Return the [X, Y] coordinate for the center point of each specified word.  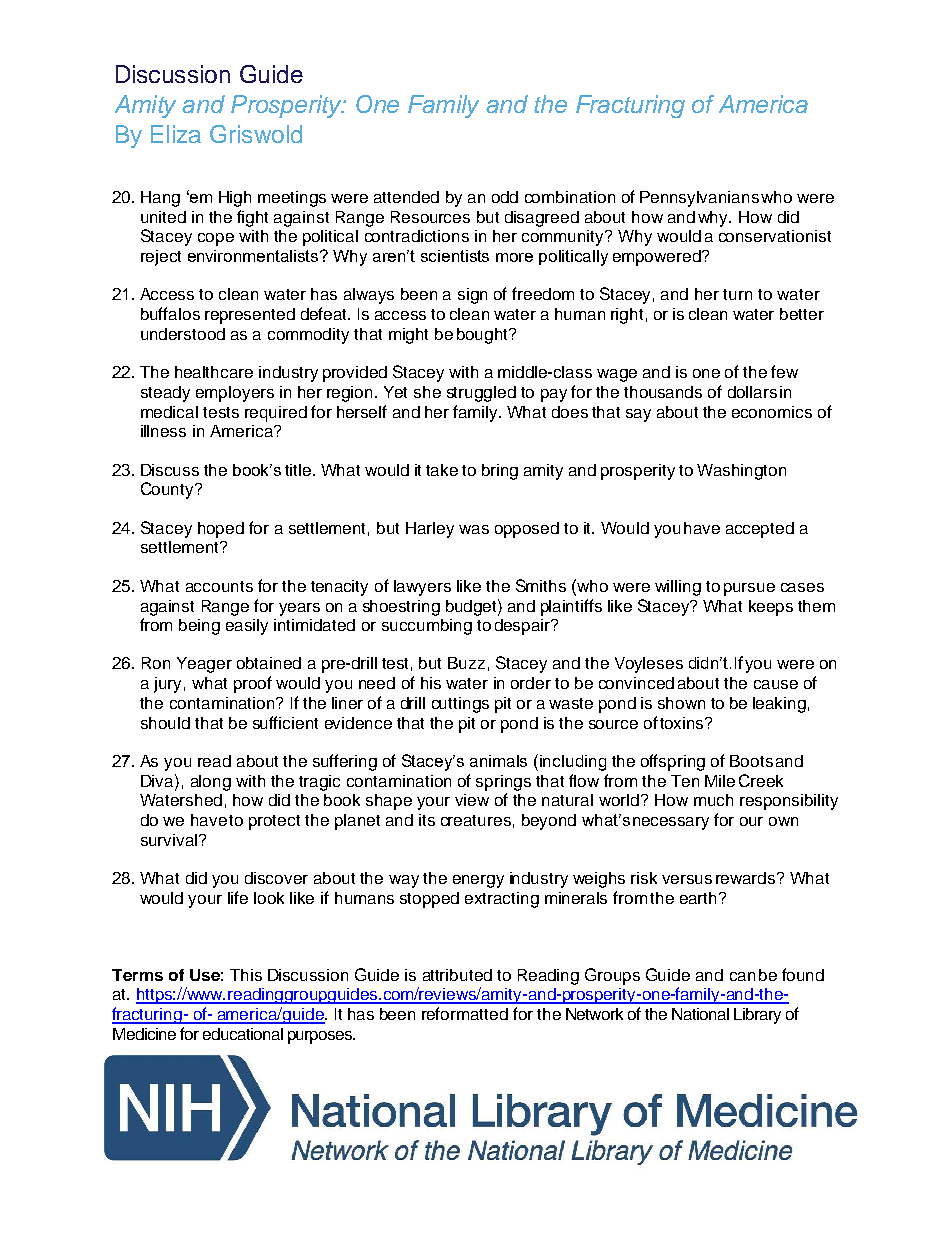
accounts [219, 586]
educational [243, 1034]
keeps [771, 608]
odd [505, 197]
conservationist [775, 236]
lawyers [422, 588]
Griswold [256, 134]
